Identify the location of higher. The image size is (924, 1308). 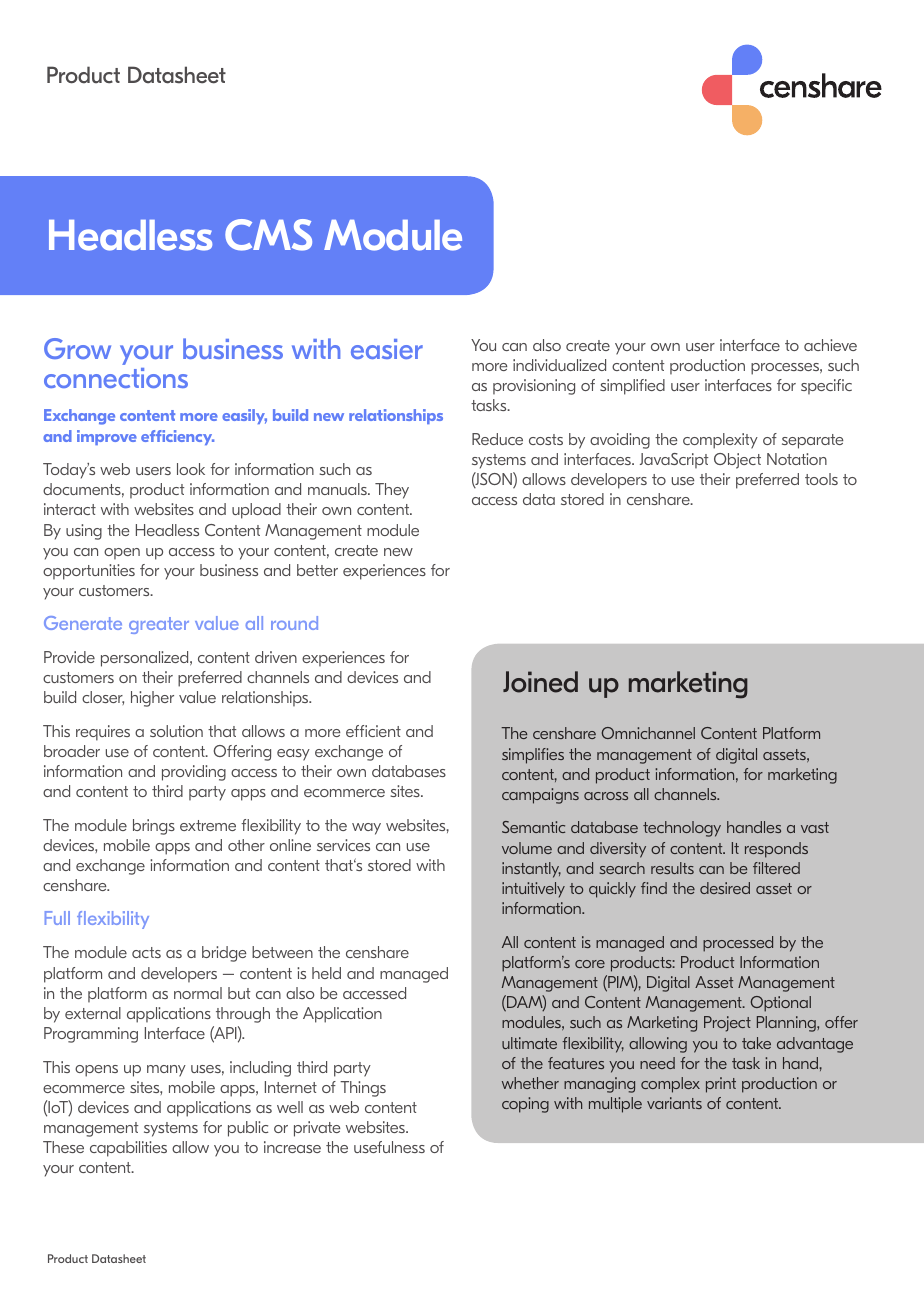
(152, 699).
